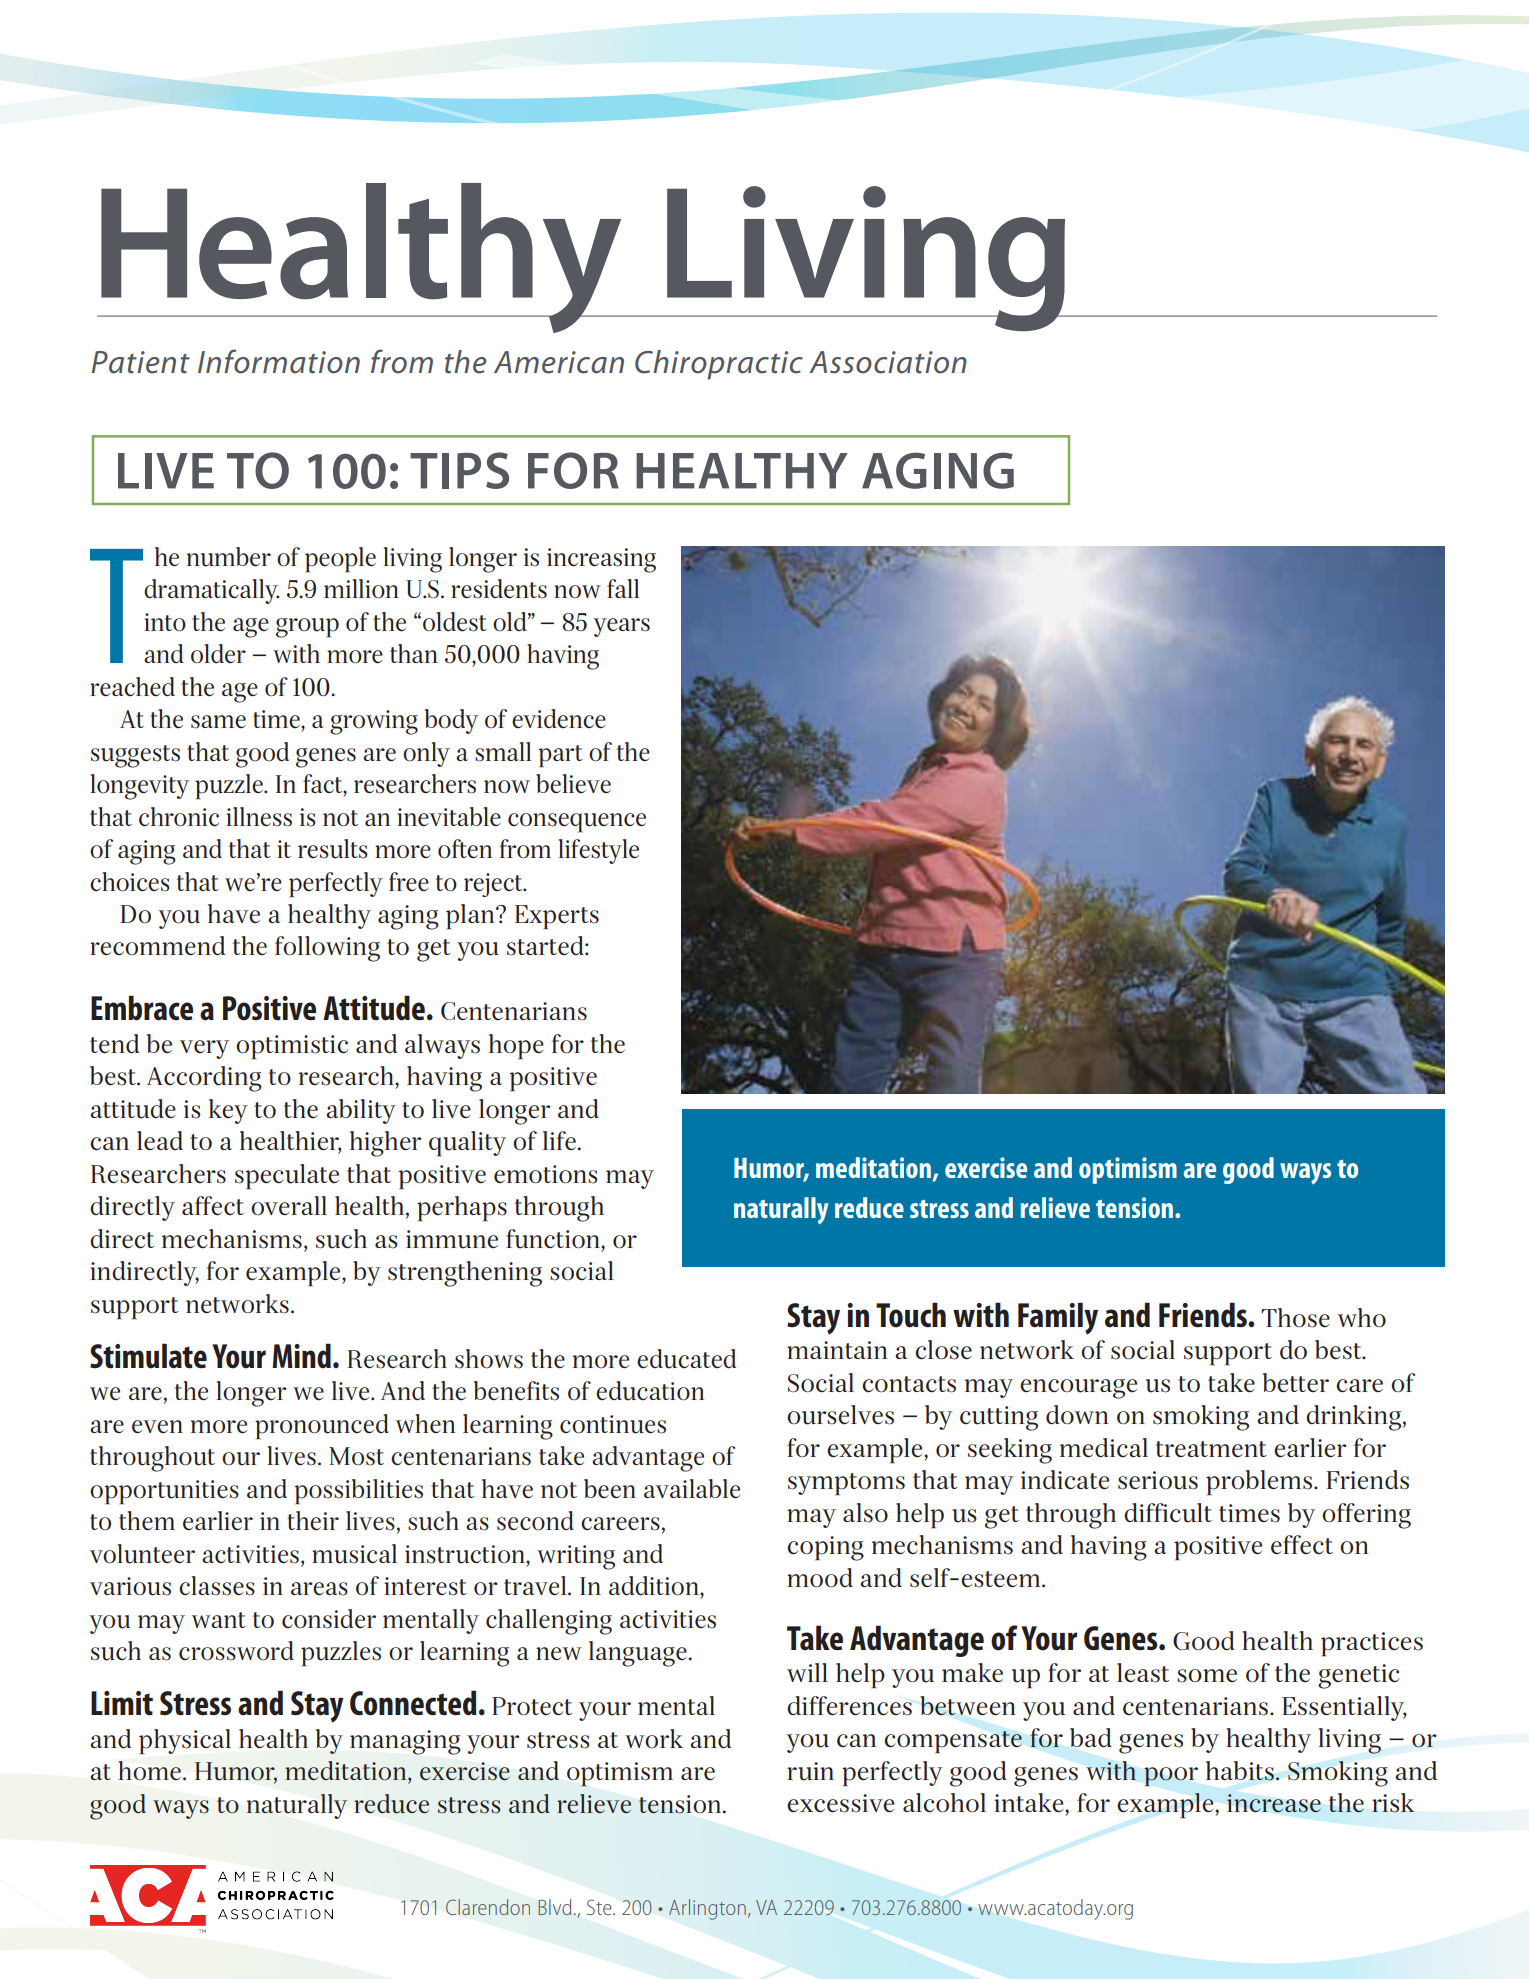  Describe the element at coordinates (1296, 1383) in the image. I see `better` at that location.
